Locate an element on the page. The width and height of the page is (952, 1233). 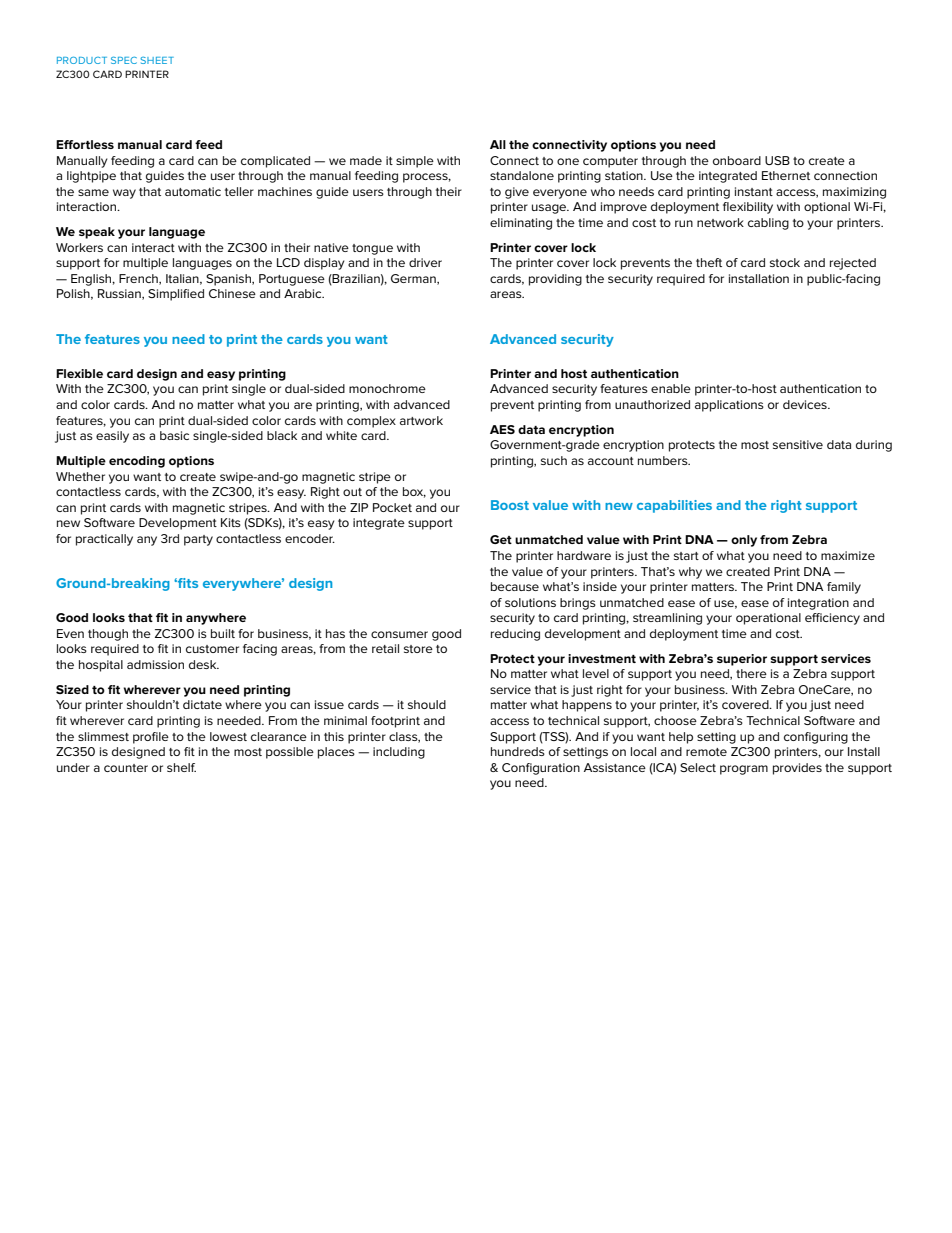
USB is located at coordinates (777, 160).
